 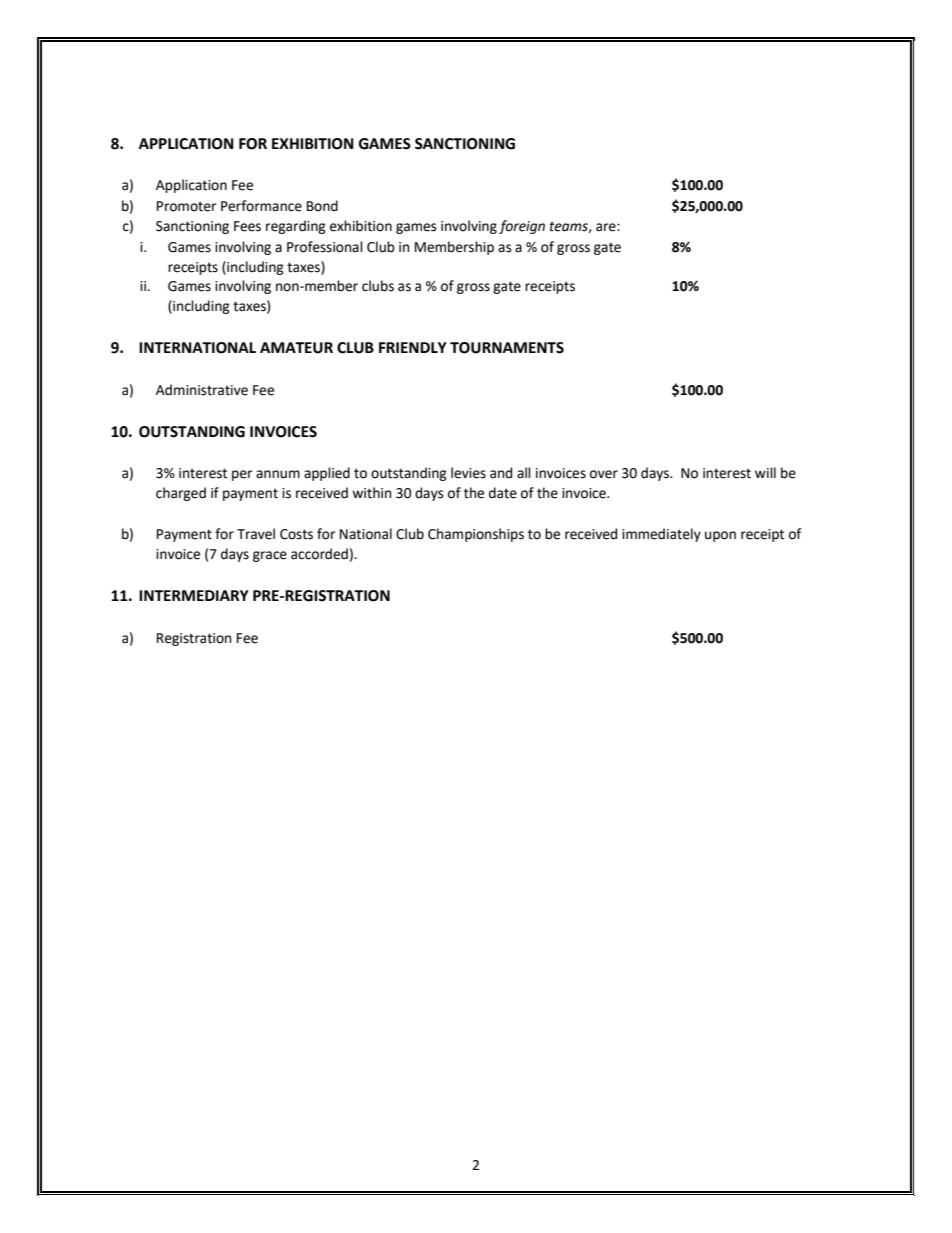 I want to click on over, so click(x=604, y=474).
